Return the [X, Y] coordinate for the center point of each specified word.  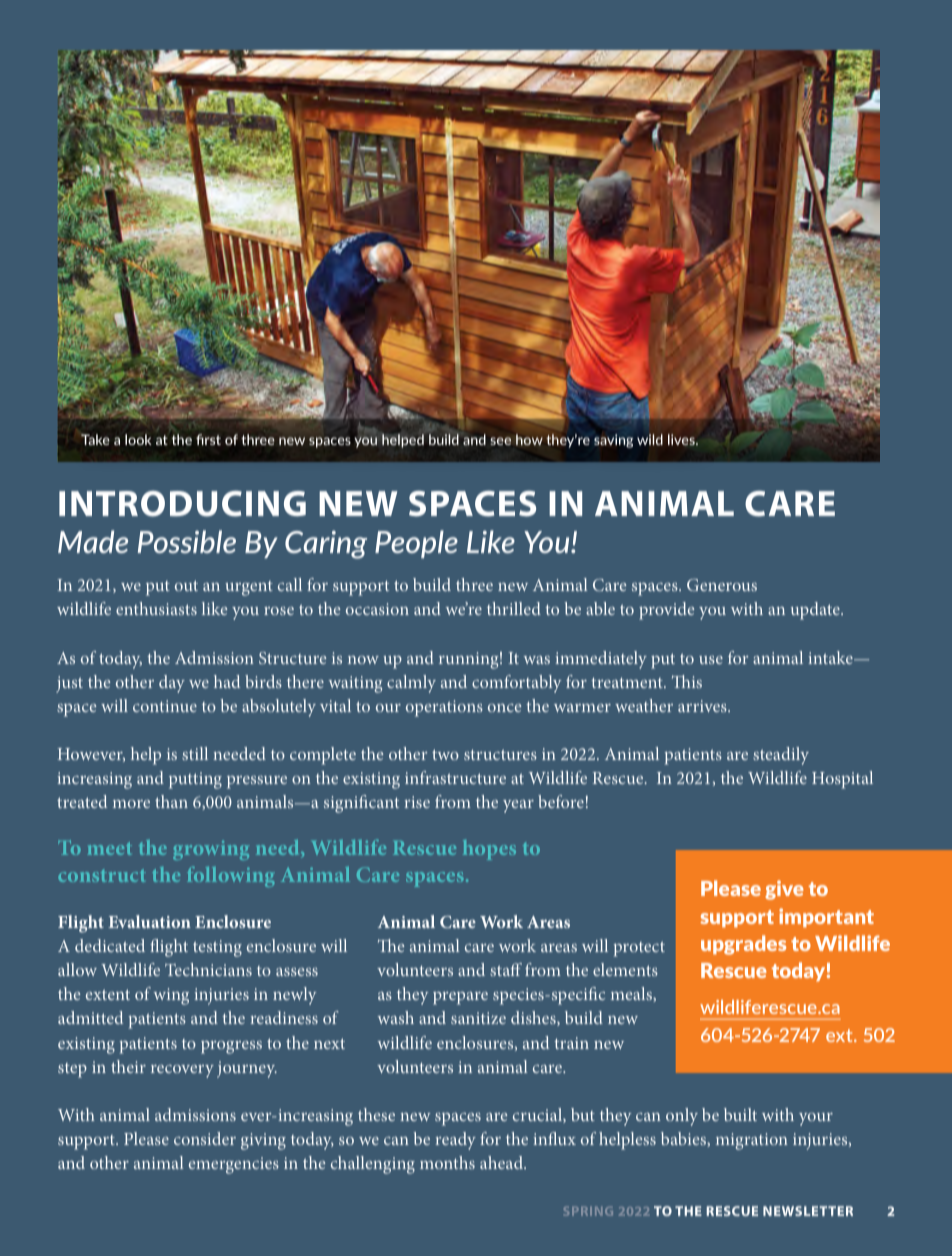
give [784, 890]
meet [109, 848]
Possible [187, 541]
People [416, 544]
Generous [722, 585]
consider [205, 1138]
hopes [489, 850]
